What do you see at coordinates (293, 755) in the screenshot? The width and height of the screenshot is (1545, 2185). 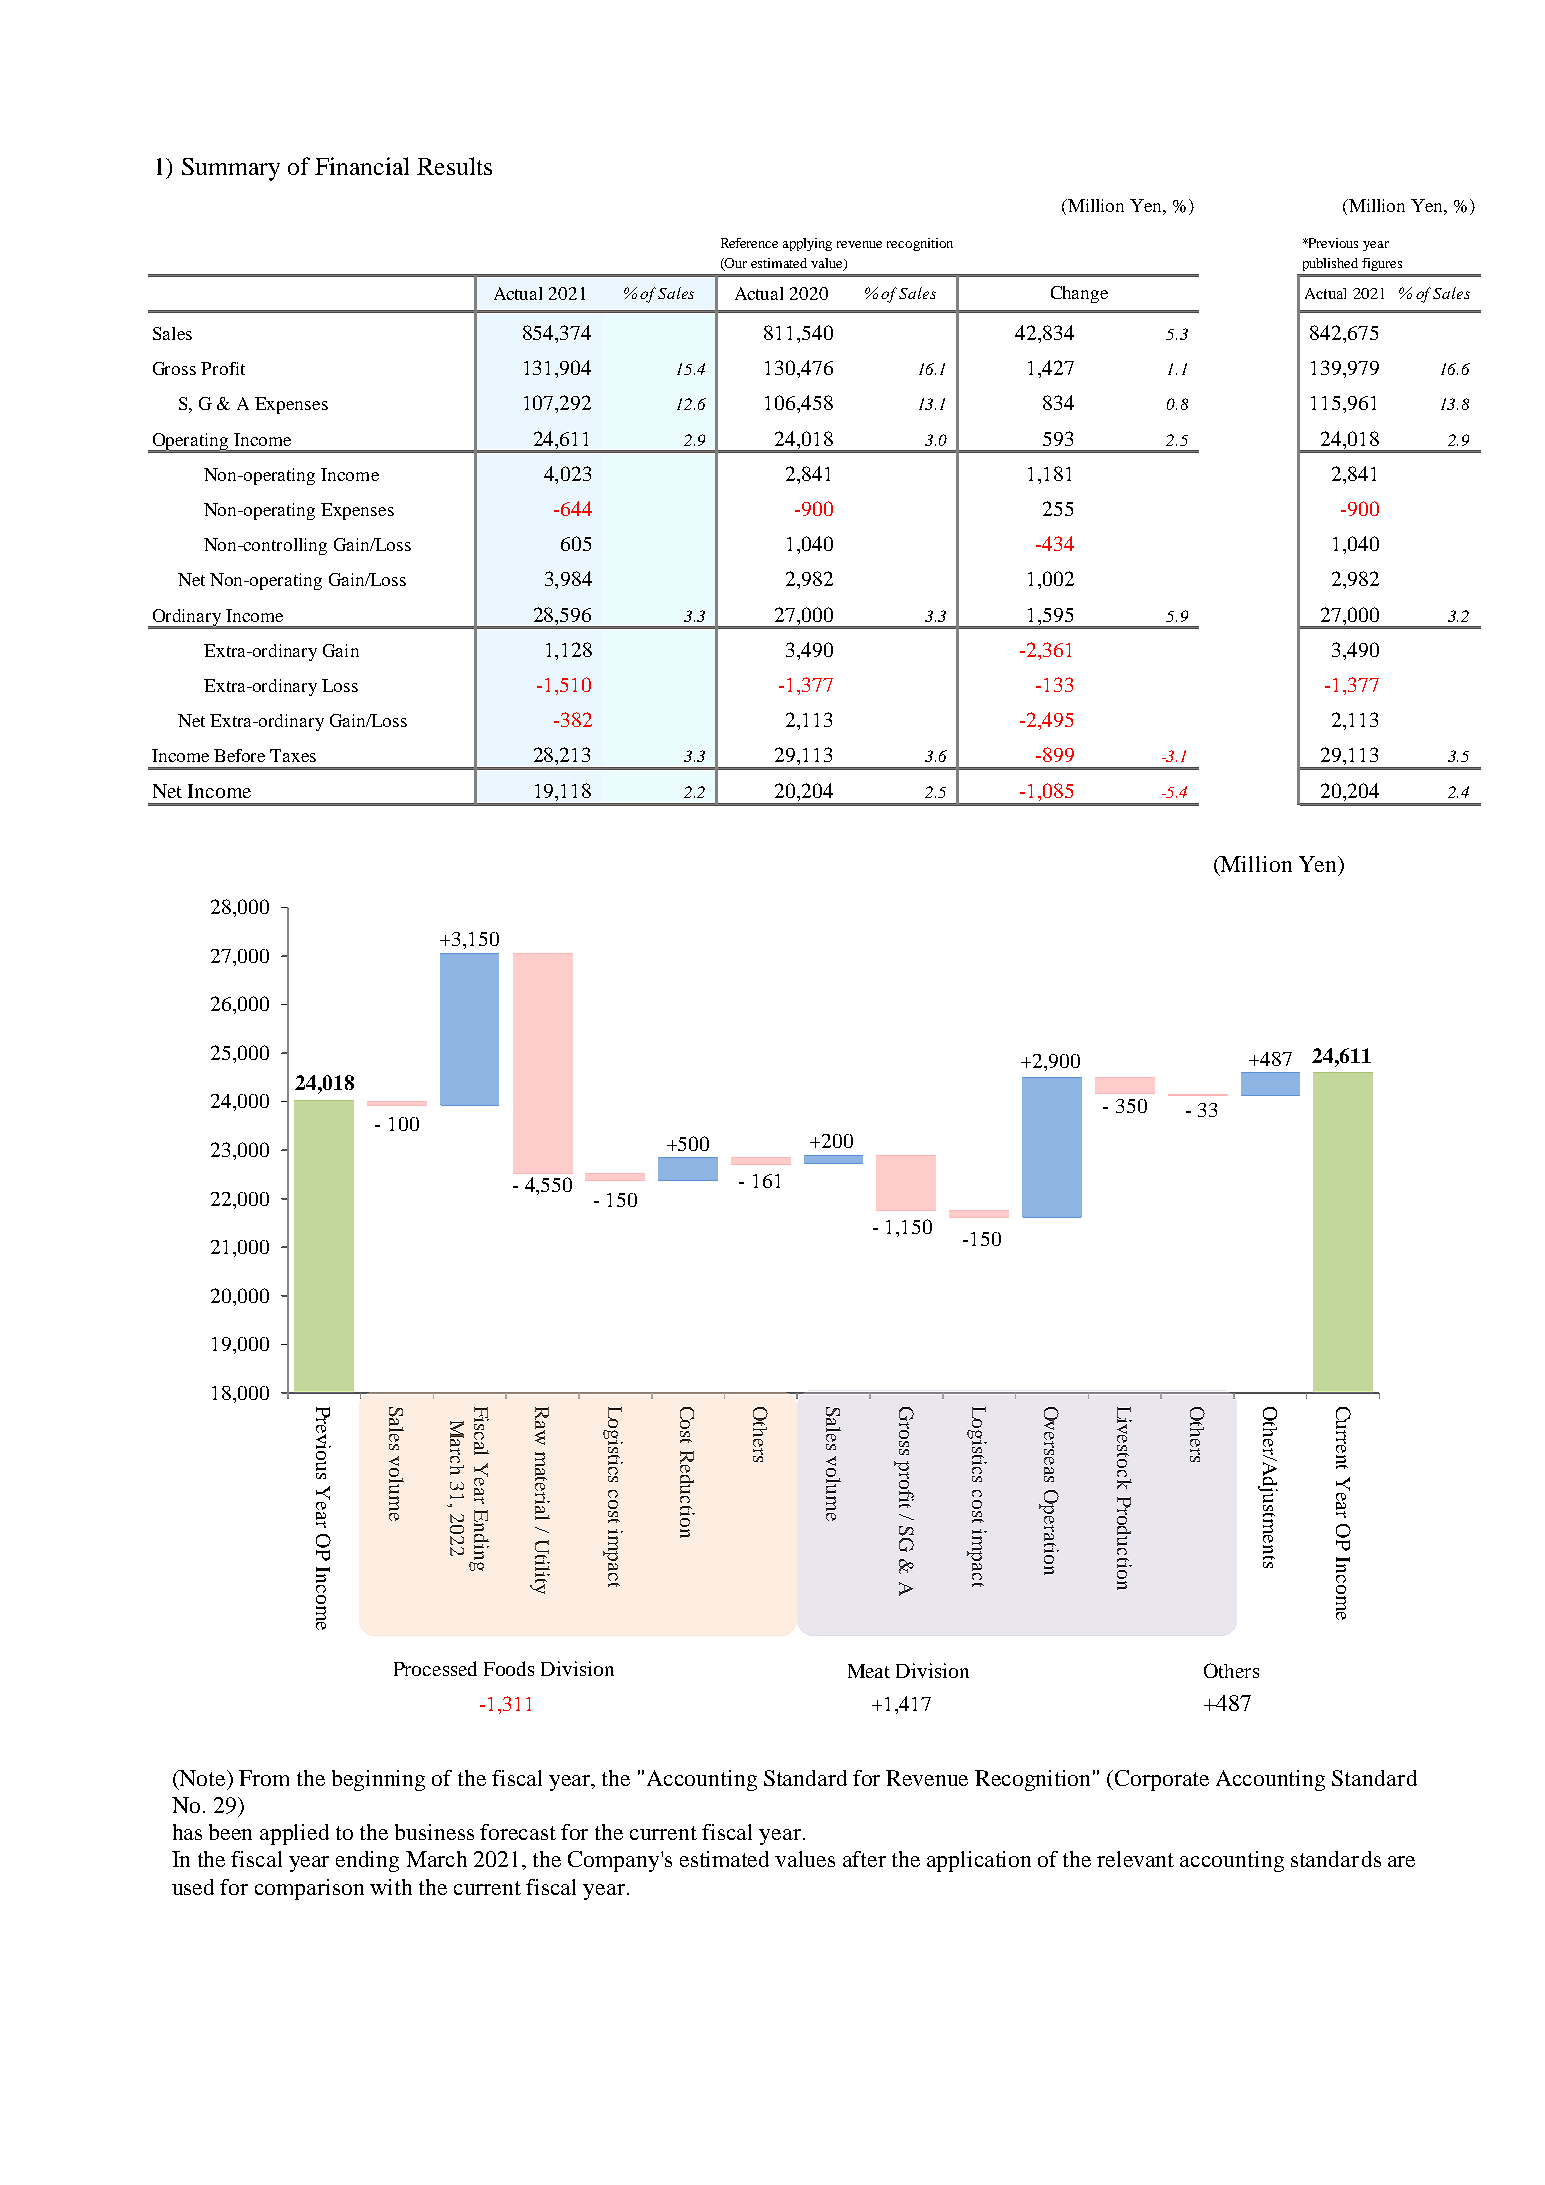 I see `Taxes` at bounding box center [293, 755].
